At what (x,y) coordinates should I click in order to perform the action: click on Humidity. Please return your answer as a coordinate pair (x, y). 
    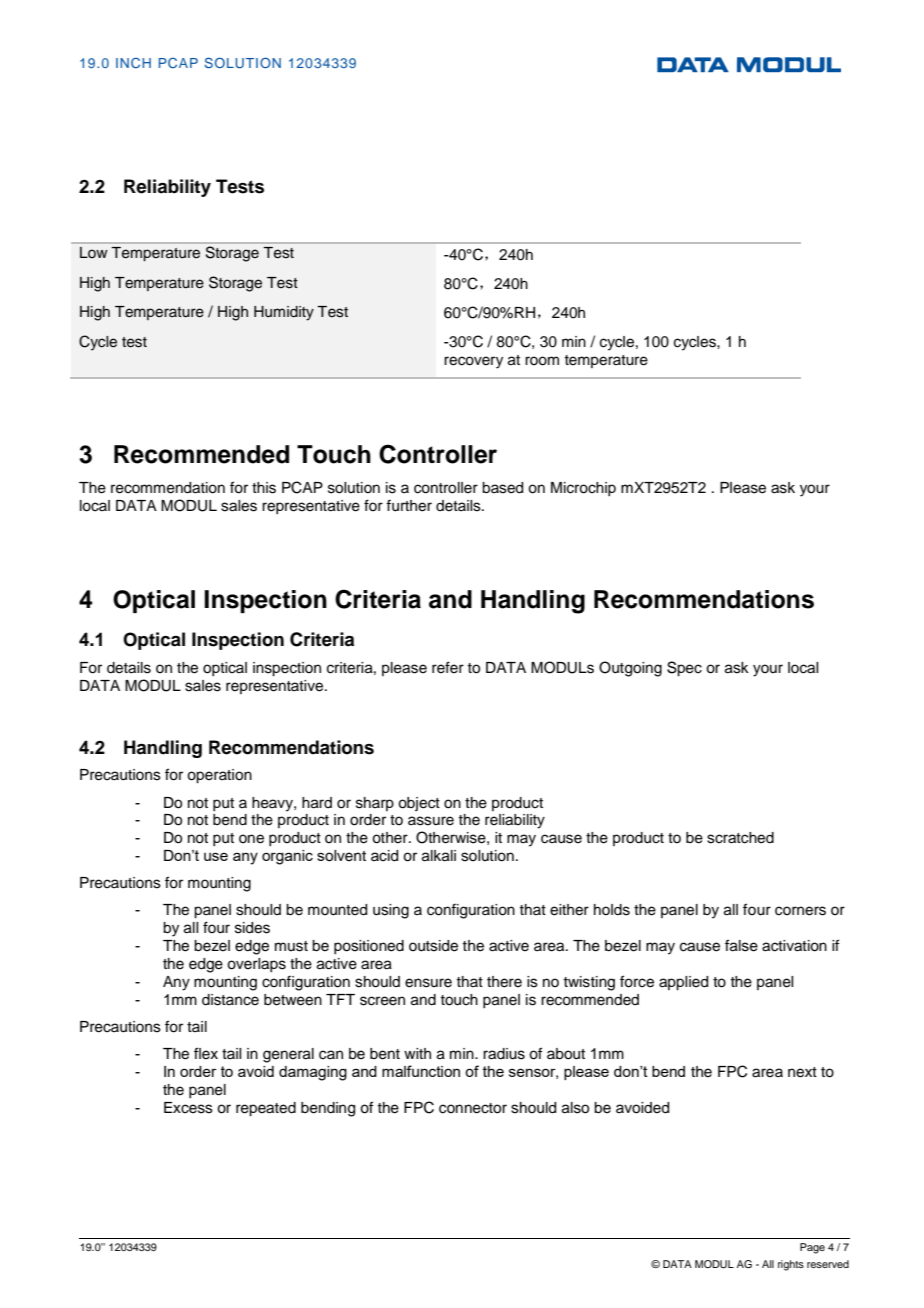
    Looking at the image, I should click on (284, 313).
